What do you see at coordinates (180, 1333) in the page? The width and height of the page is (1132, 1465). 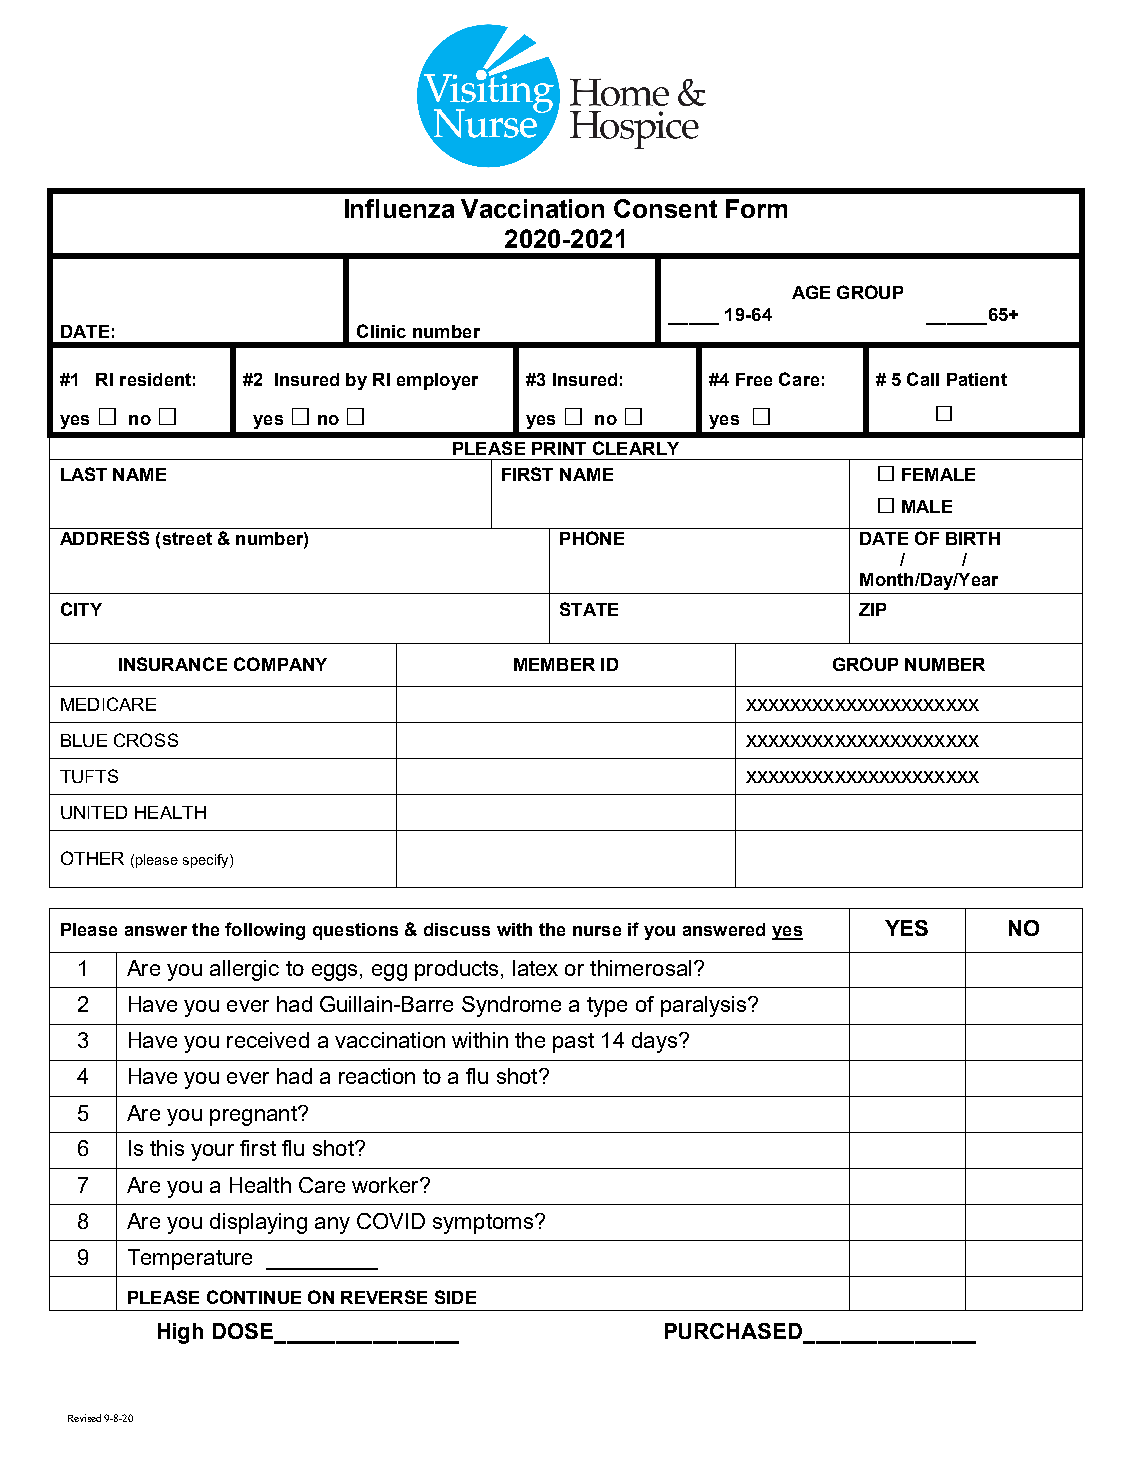 I see `High` at bounding box center [180, 1333].
